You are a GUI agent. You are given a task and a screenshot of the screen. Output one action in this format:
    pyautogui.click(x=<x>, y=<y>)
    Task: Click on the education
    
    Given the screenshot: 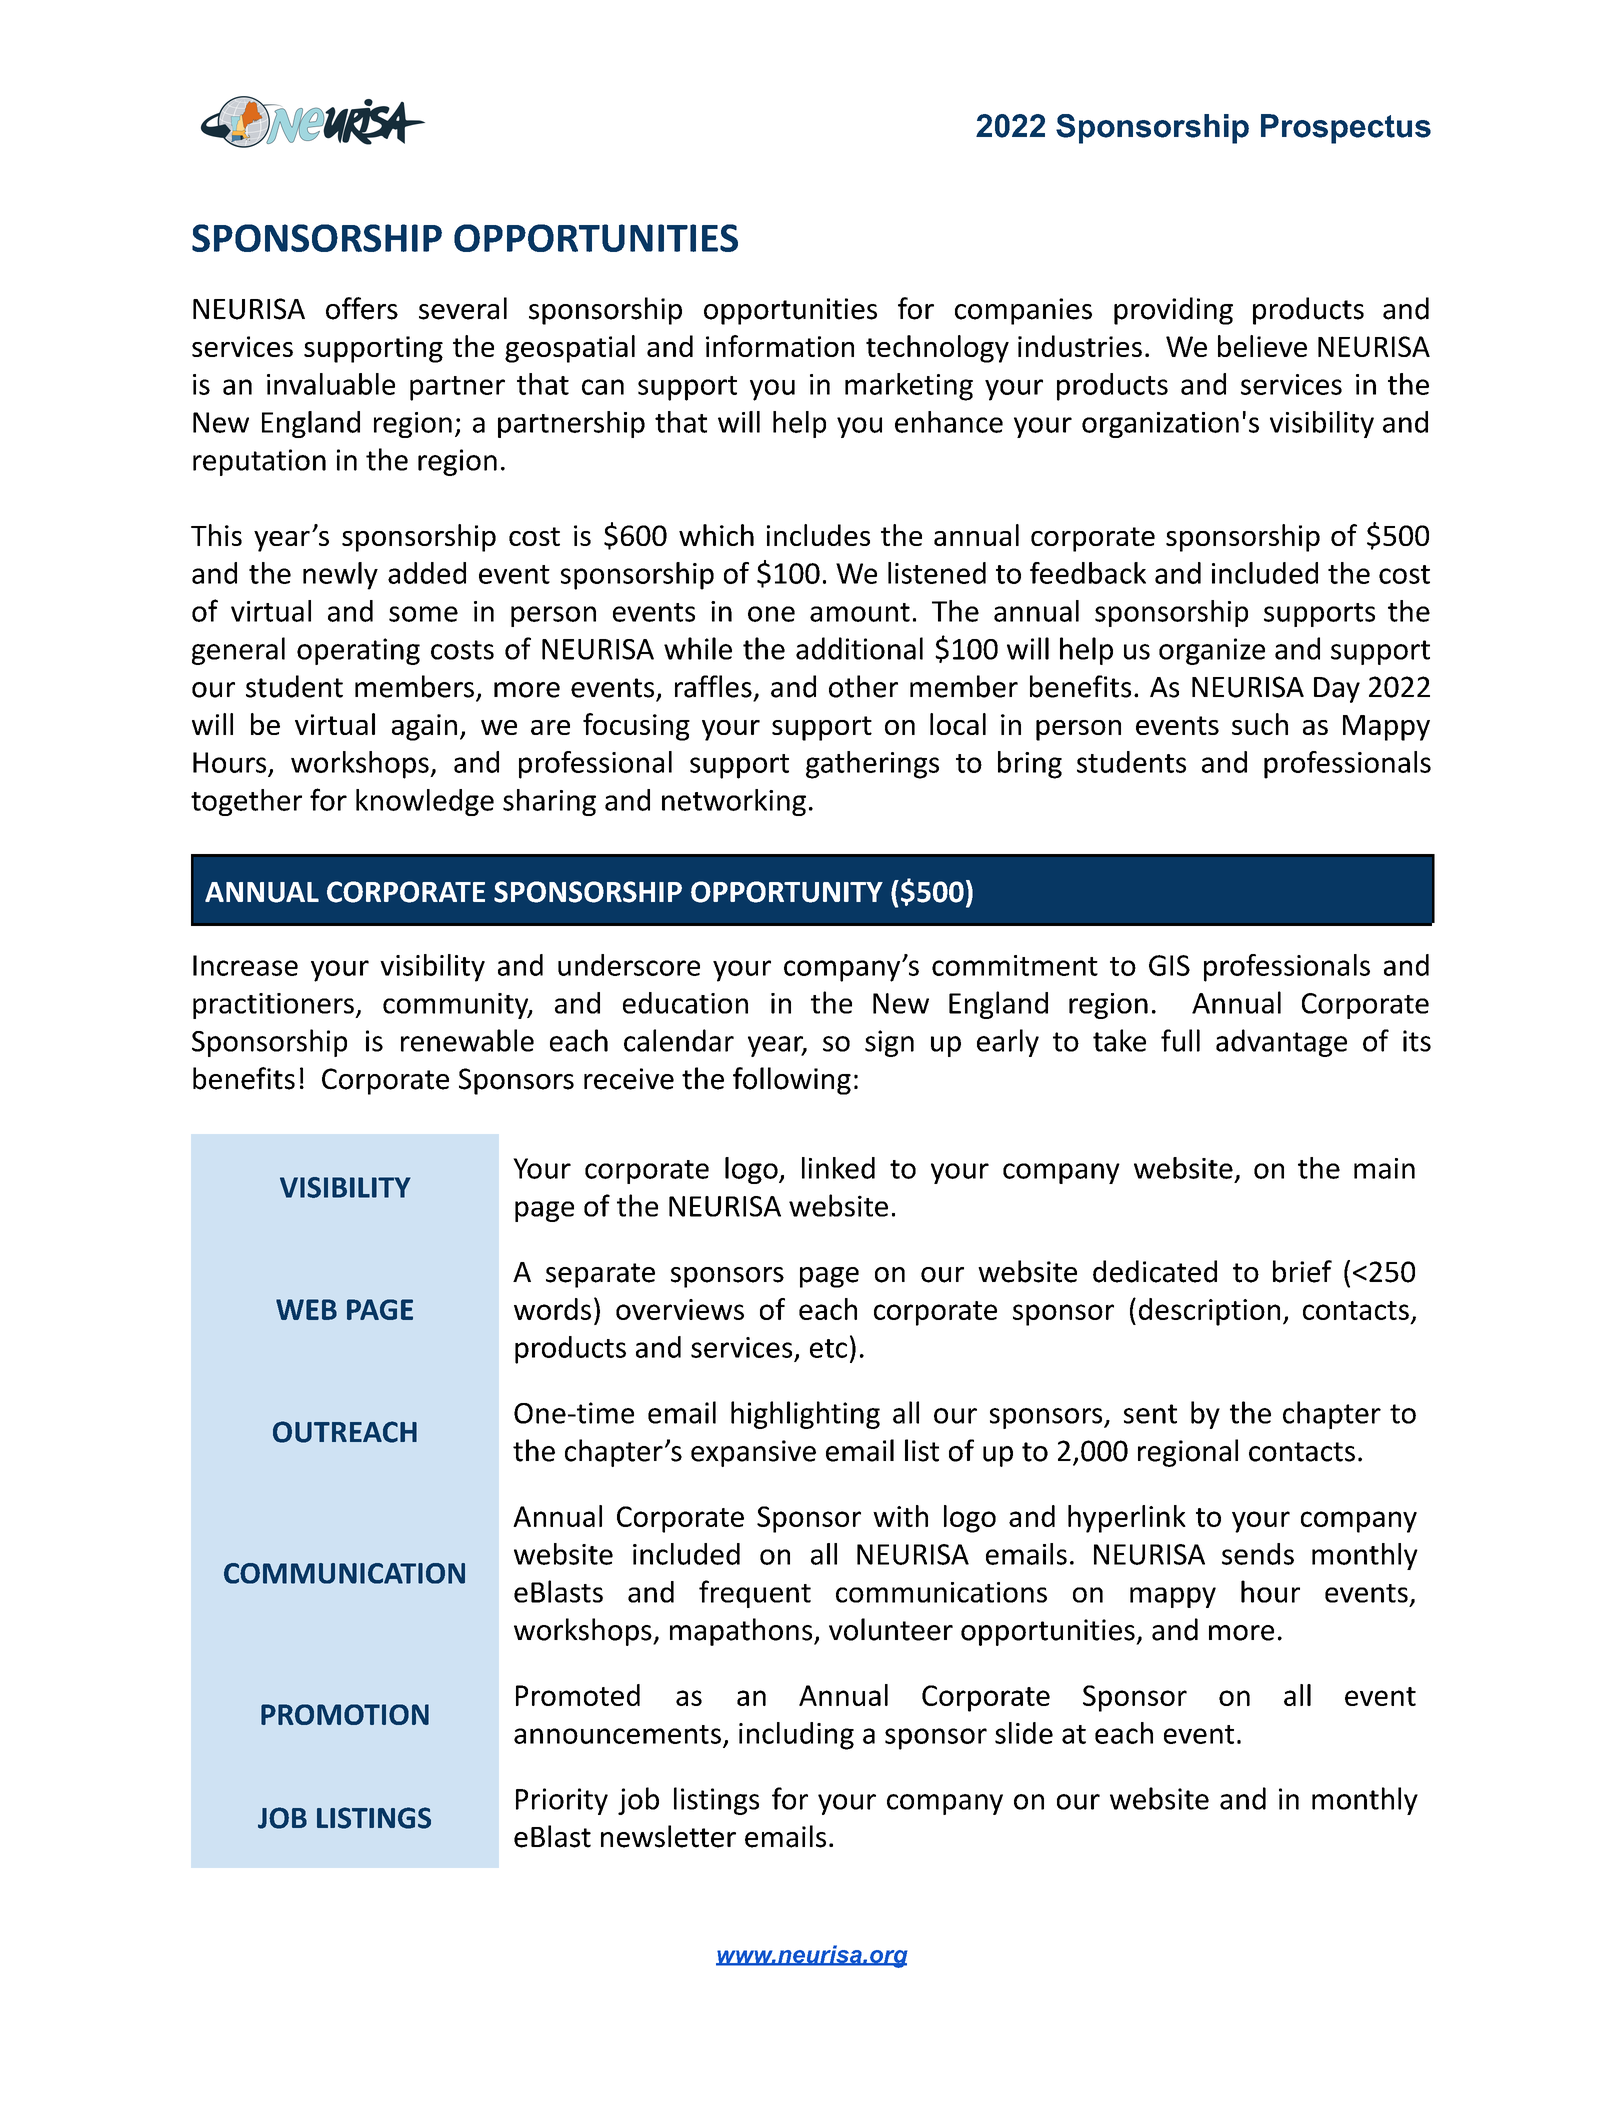 What is the action you would take?
    pyautogui.click(x=685, y=1003)
